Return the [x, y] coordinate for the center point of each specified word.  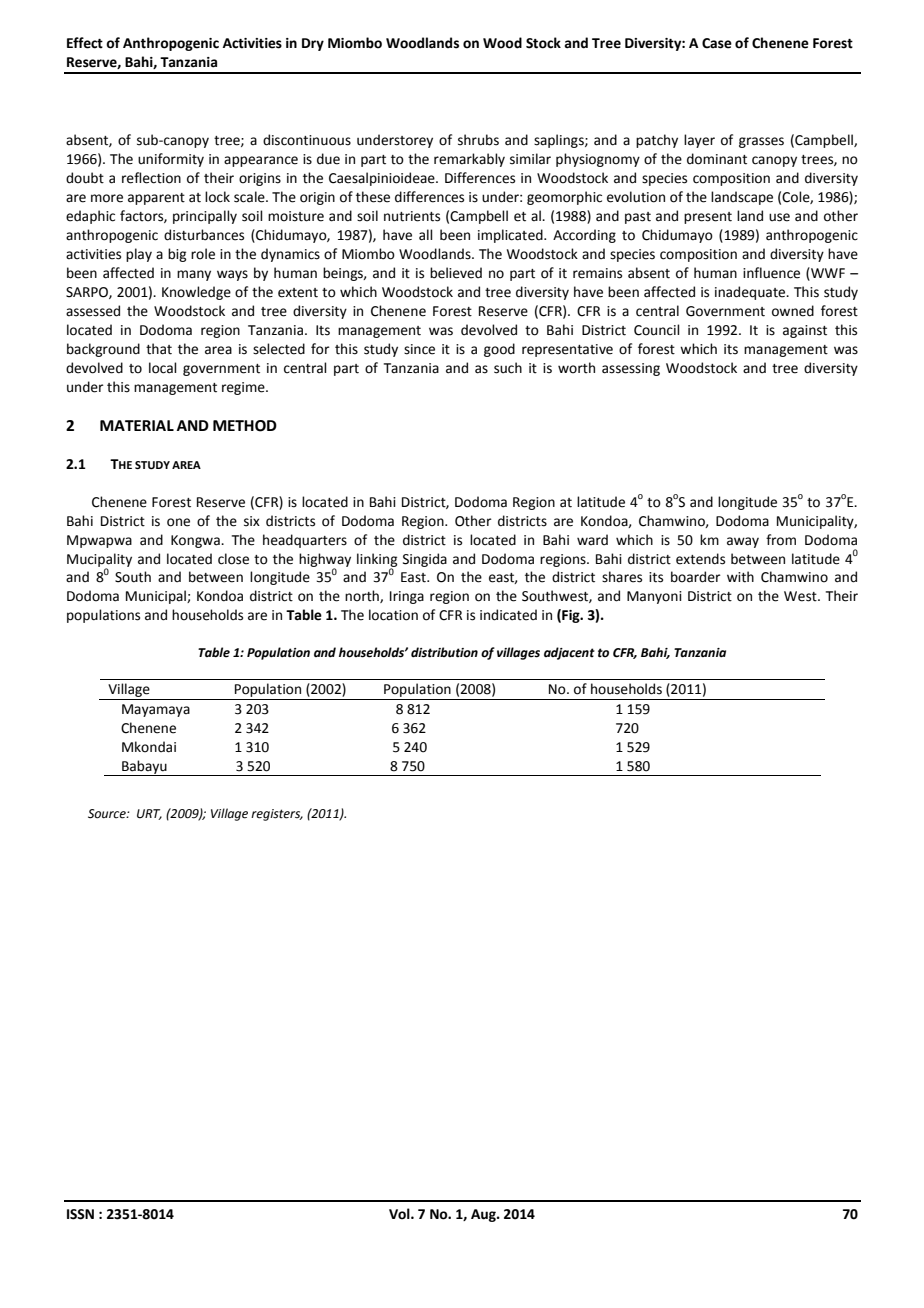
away [743, 542]
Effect [85, 43]
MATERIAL [137, 425]
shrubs [478, 140]
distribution [444, 652]
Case [717, 43]
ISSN [80, 1214]
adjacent [569, 653]
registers [277, 815]
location [393, 615]
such [508, 368]
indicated [508, 615]
